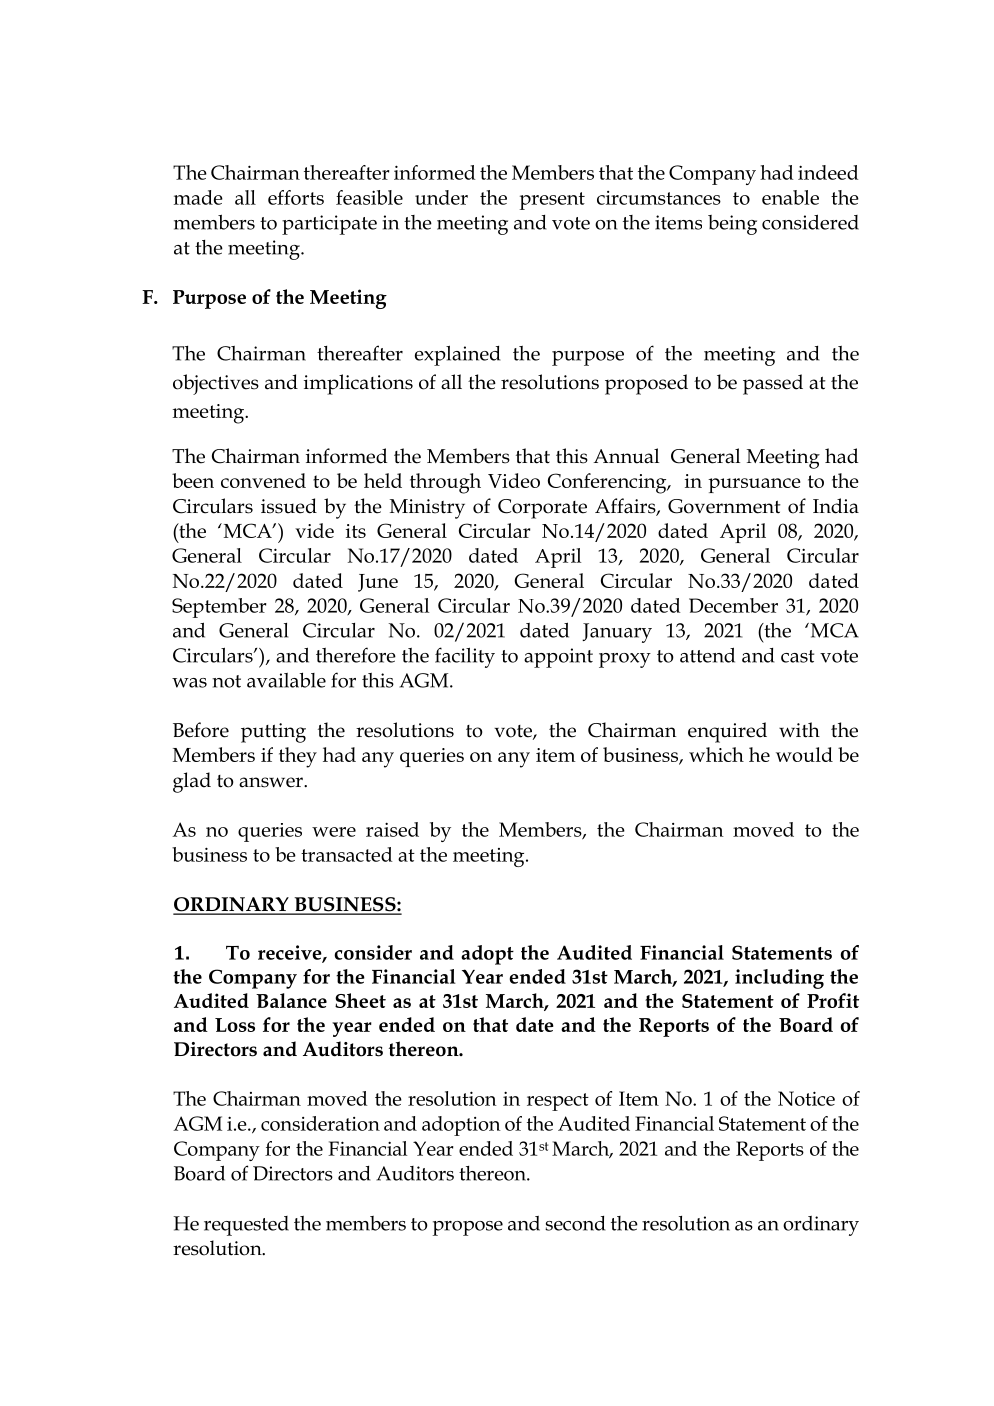  I want to click on requested, so click(246, 1226).
